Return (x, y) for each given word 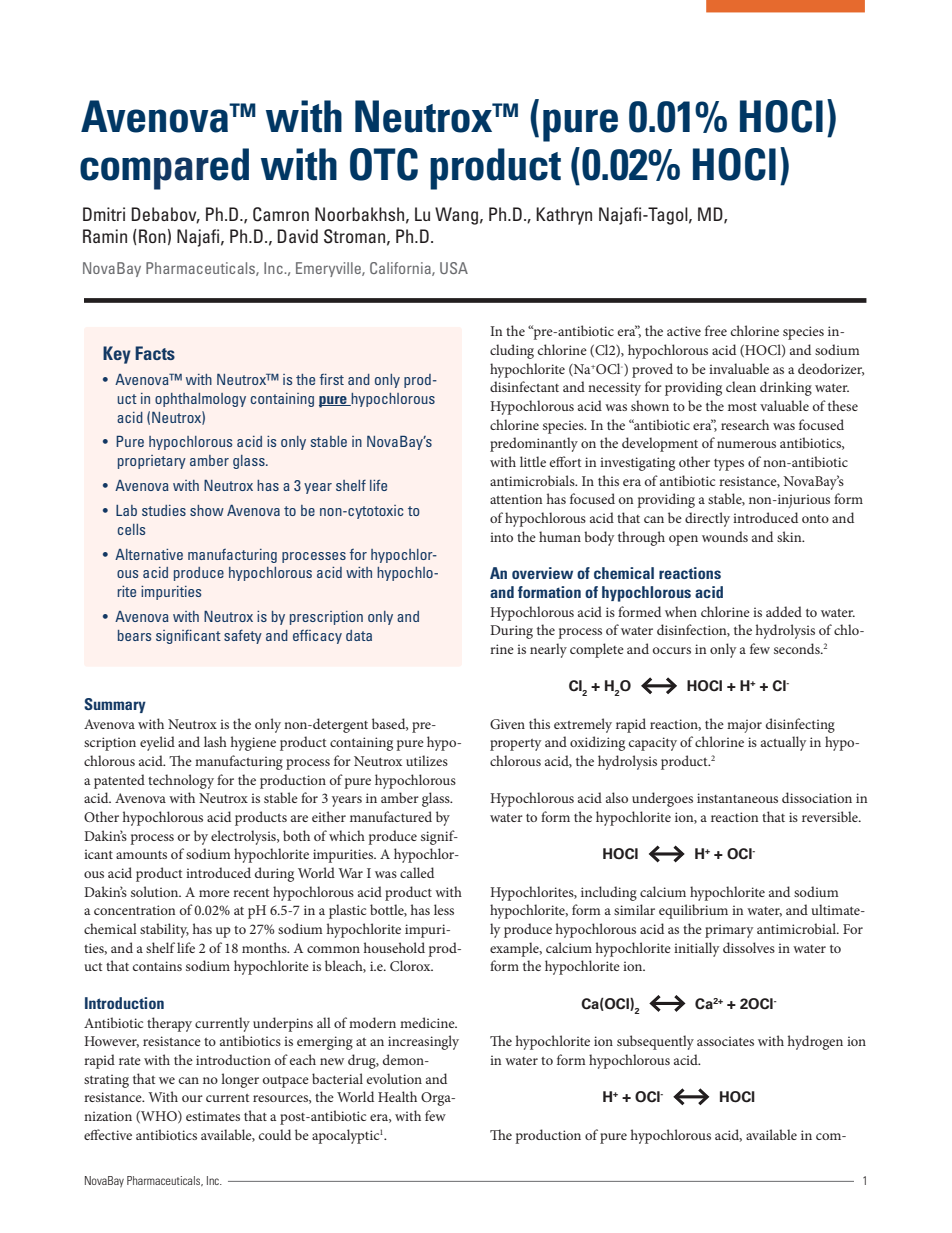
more (214, 893)
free (716, 330)
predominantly (534, 444)
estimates (213, 1116)
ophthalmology (200, 400)
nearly (548, 650)
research (745, 424)
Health (397, 1096)
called (417, 872)
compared (164, 169)
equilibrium (693, 911)
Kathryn (564, 216)
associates (725, 1041)
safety (243, 637)
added (784, 611)
